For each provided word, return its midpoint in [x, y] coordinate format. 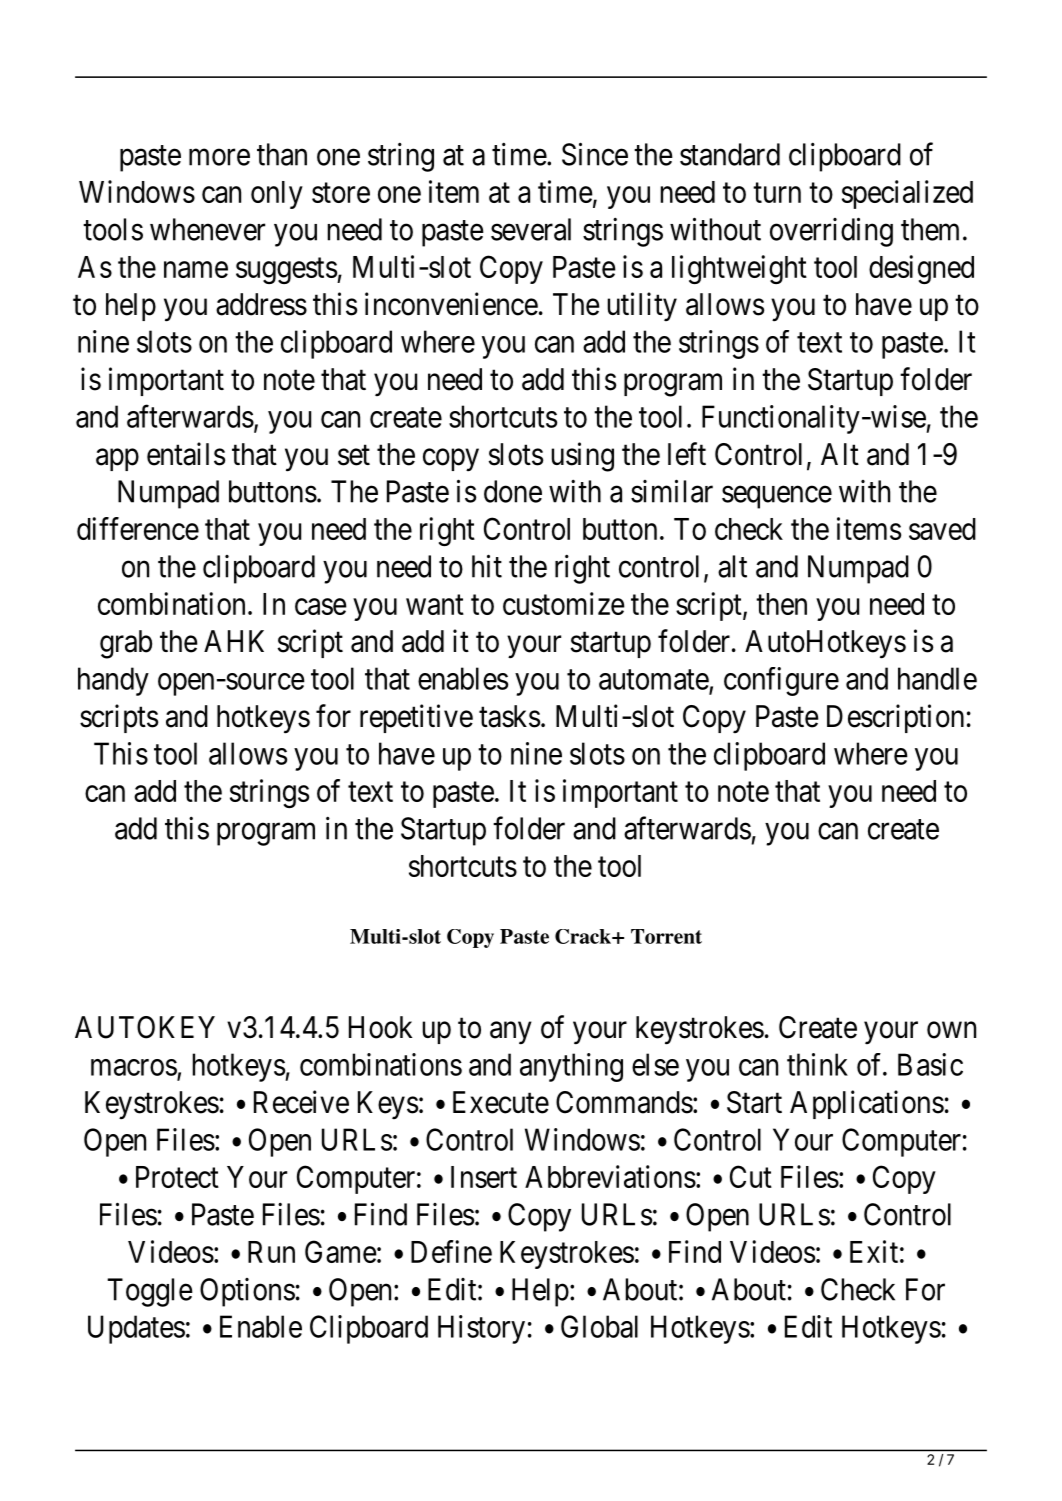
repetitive [416, 718]
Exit [874, 1251]
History [481, 1329]
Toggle [150, 1292]
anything [571, 1067]
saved [942, 529]
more [219, 157]
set [354, 455]
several [531, 229]
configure [781, 681]
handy [113, 681]
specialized [907, 194]
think [817, 1064]
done [513, 491]
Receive [301, 1102]
